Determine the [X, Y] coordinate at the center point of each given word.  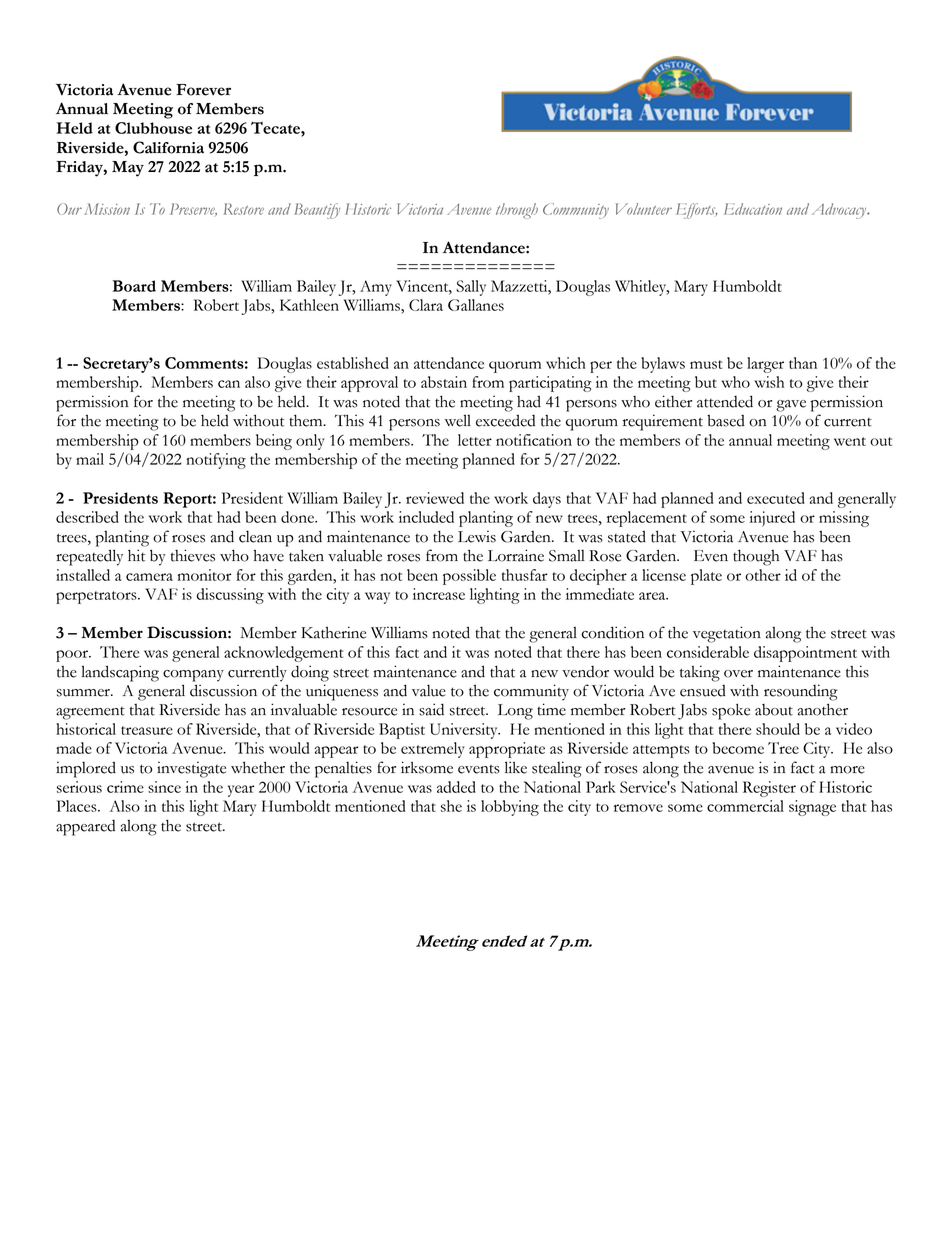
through [517, 211]
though [756, 557]
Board [134, 286]
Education [753, 209]
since [164, 787]
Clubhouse [153, 128]
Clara [426, 305]
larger [765, 365]
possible [469, 577]
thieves [193, 555]
